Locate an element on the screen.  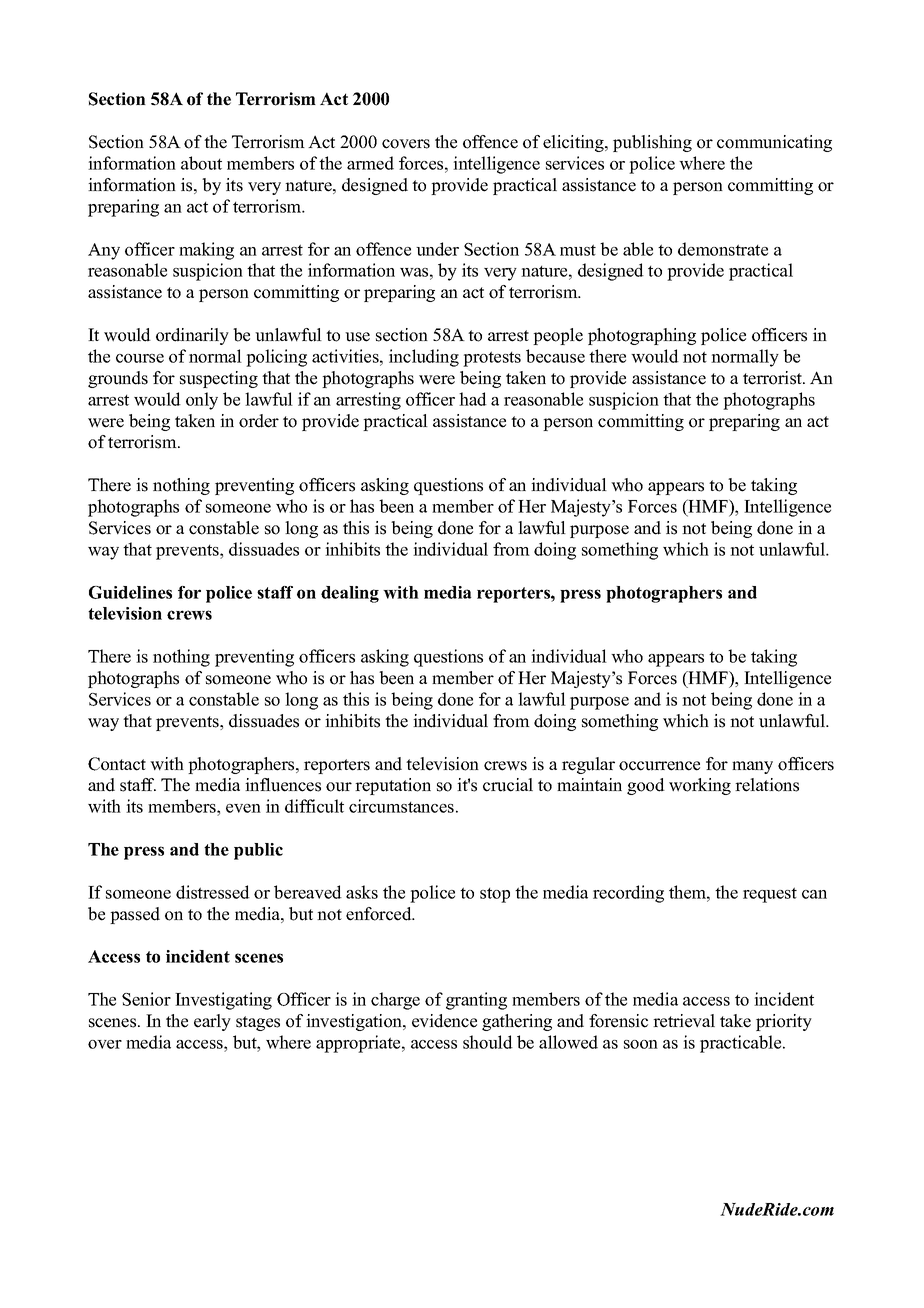
early is located at coordinates (212, 1022).
